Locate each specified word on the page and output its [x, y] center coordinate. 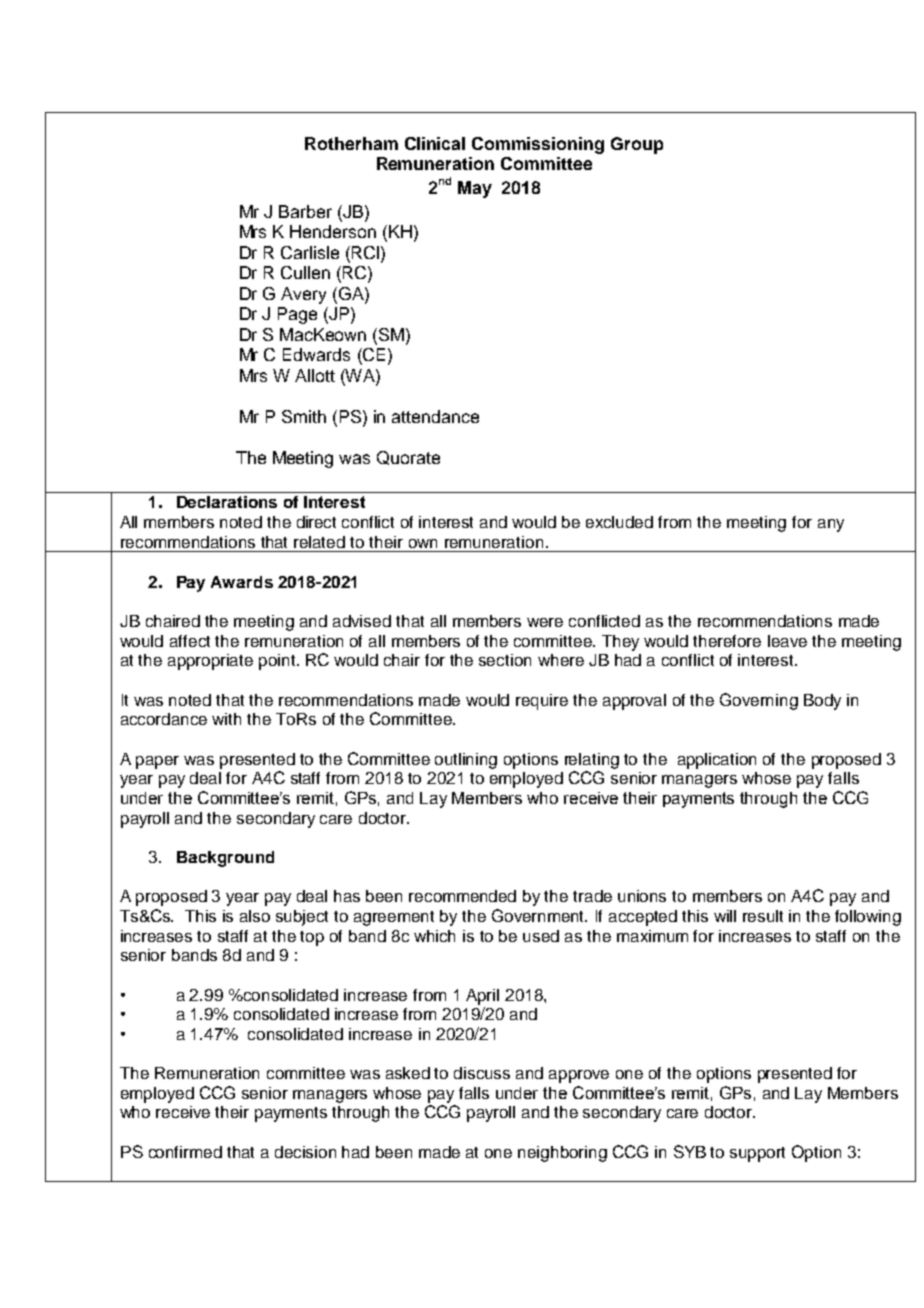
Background [225, 859]
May [475, 189]
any [831, 525]
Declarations [227, 502]
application [717, 761]
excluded [619, 522]
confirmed [185, 1152]
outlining [466, 761]
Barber [305, 211]
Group [637, 145]
